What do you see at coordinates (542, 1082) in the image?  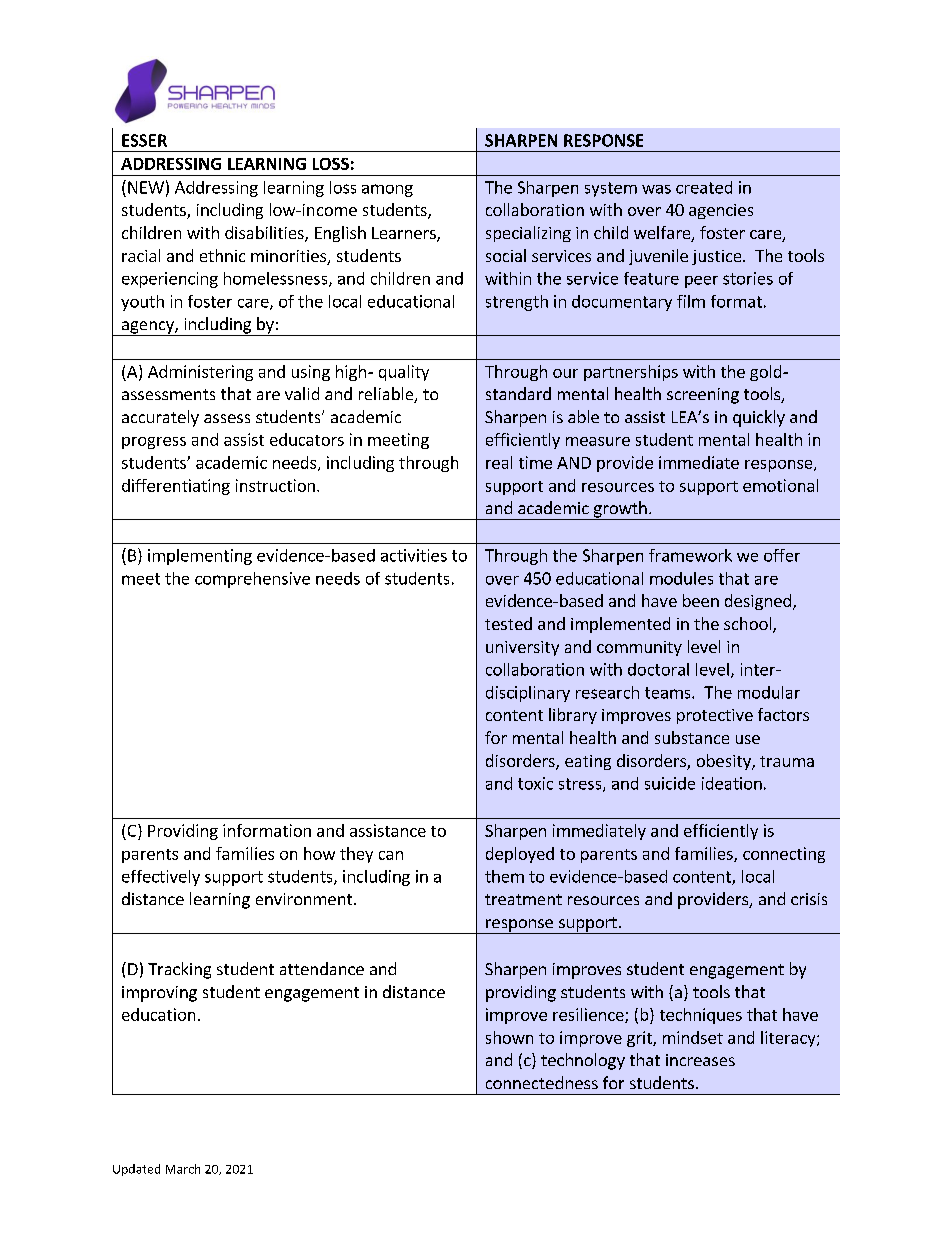 I see `connectedness` at bounding box center [542, 1082].
